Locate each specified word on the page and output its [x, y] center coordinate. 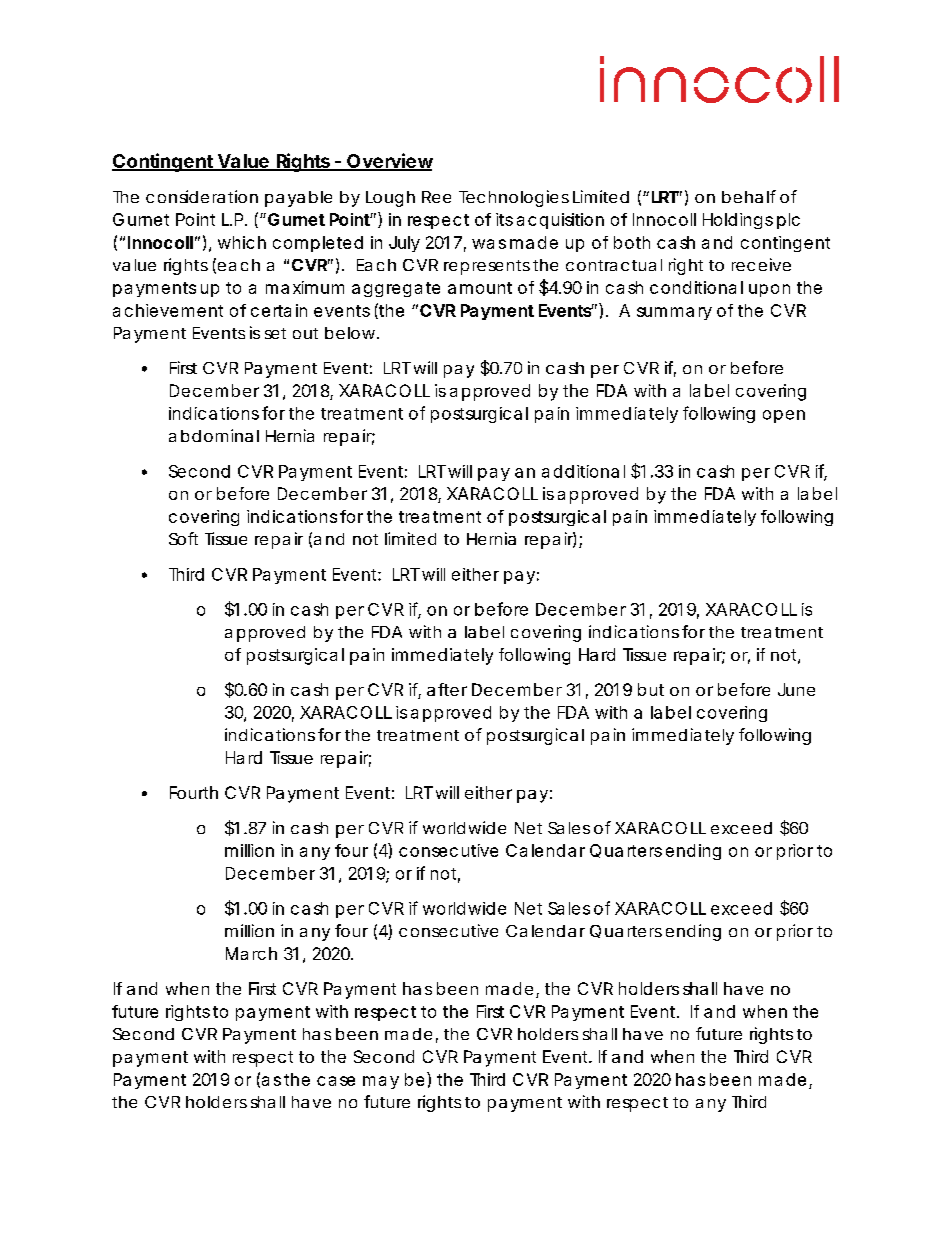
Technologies [514, 198]
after [447, 689]
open [784, 416]
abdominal [214, 435]
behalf [749, 196]
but [651, 689]
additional [583, 471]
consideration [202, 196]
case [336, 1081]
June [796, 689]
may [381, 1082]
